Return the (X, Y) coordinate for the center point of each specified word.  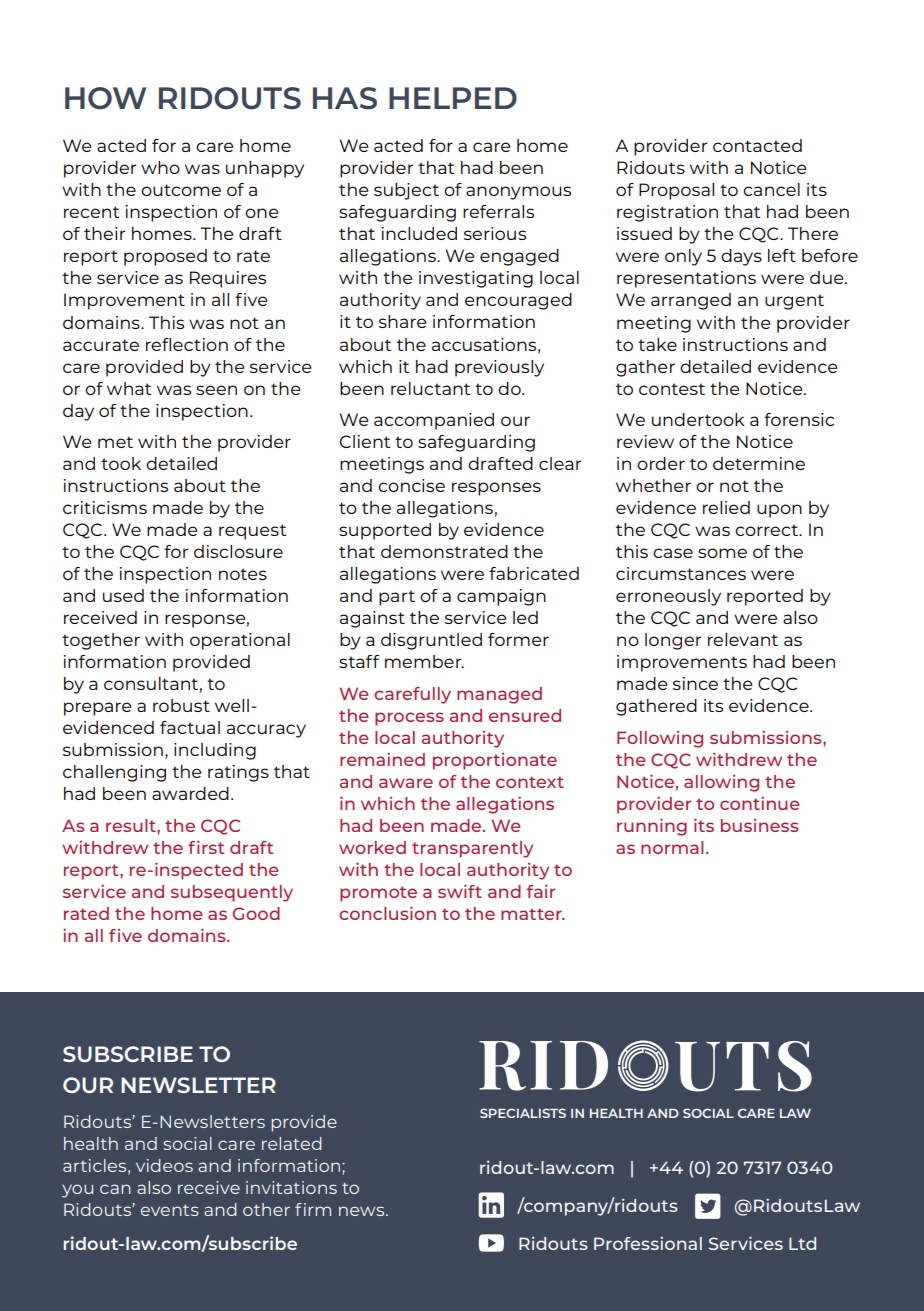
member (424, 661)
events (170, 1210)
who (160, 167)
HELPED (453, 98)
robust (181, 705)
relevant (743, 639)
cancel (771, 189)
